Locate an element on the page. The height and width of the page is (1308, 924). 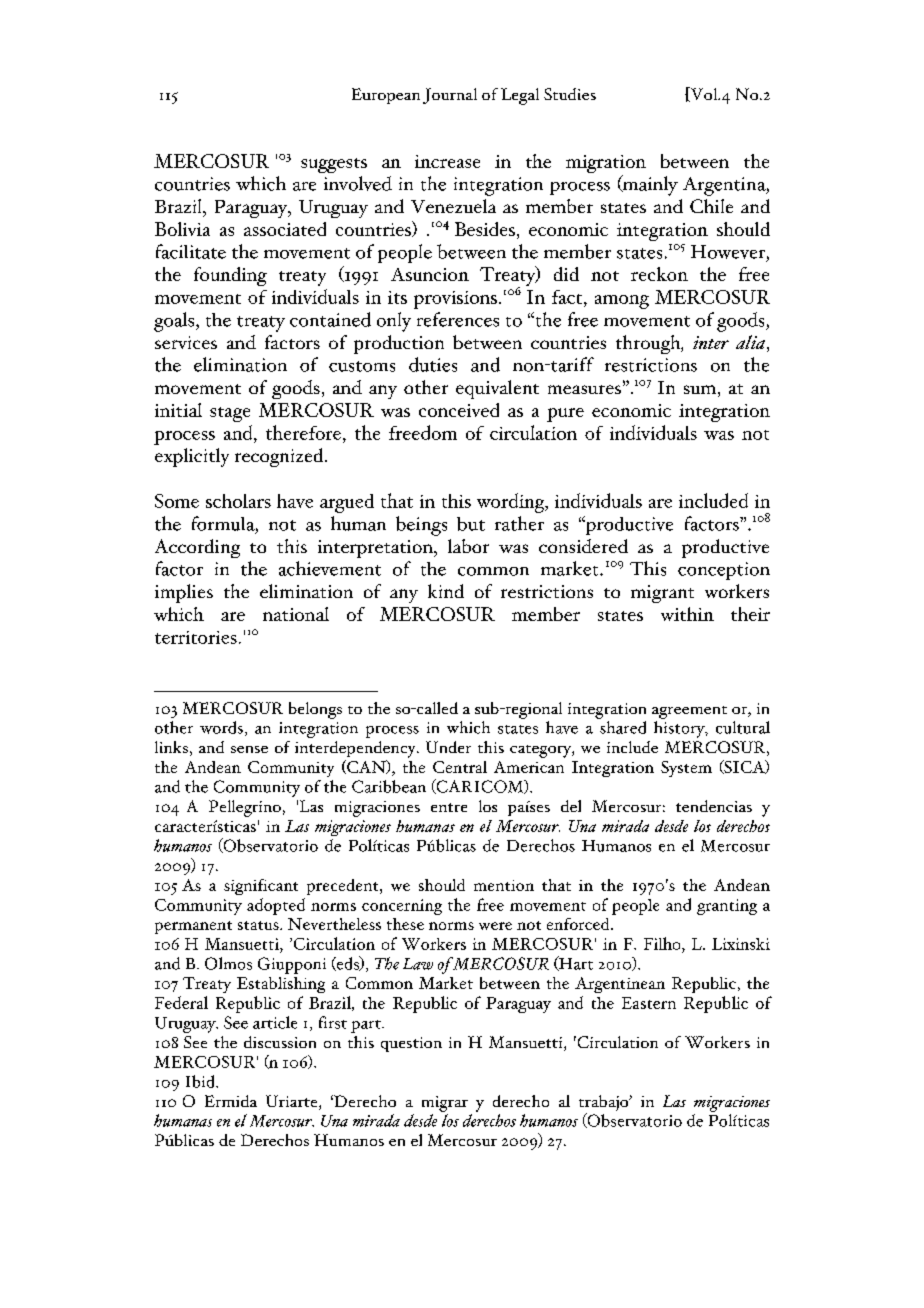
sense is located at coordinates (249, 749).
